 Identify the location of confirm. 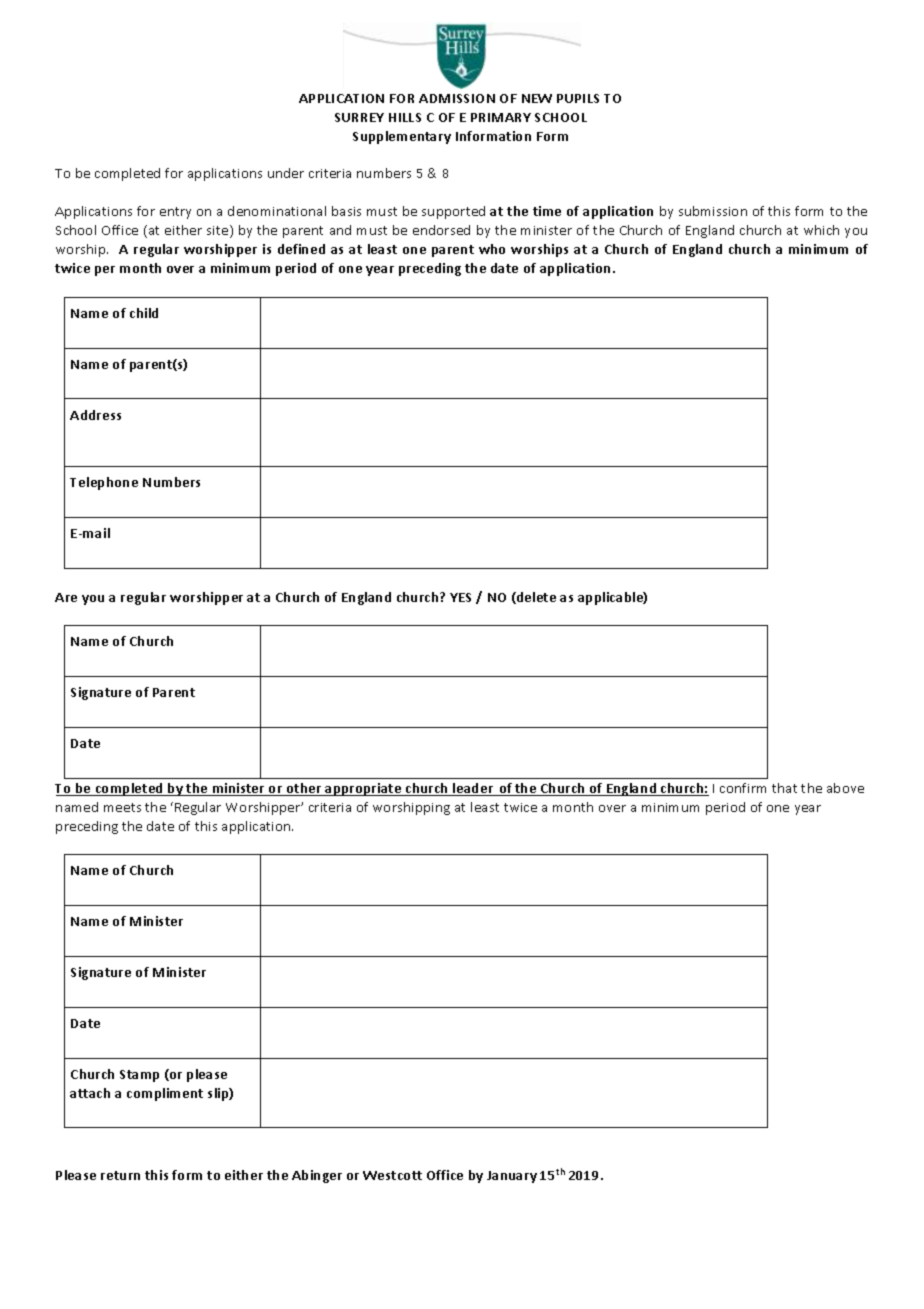
(743, 788).
